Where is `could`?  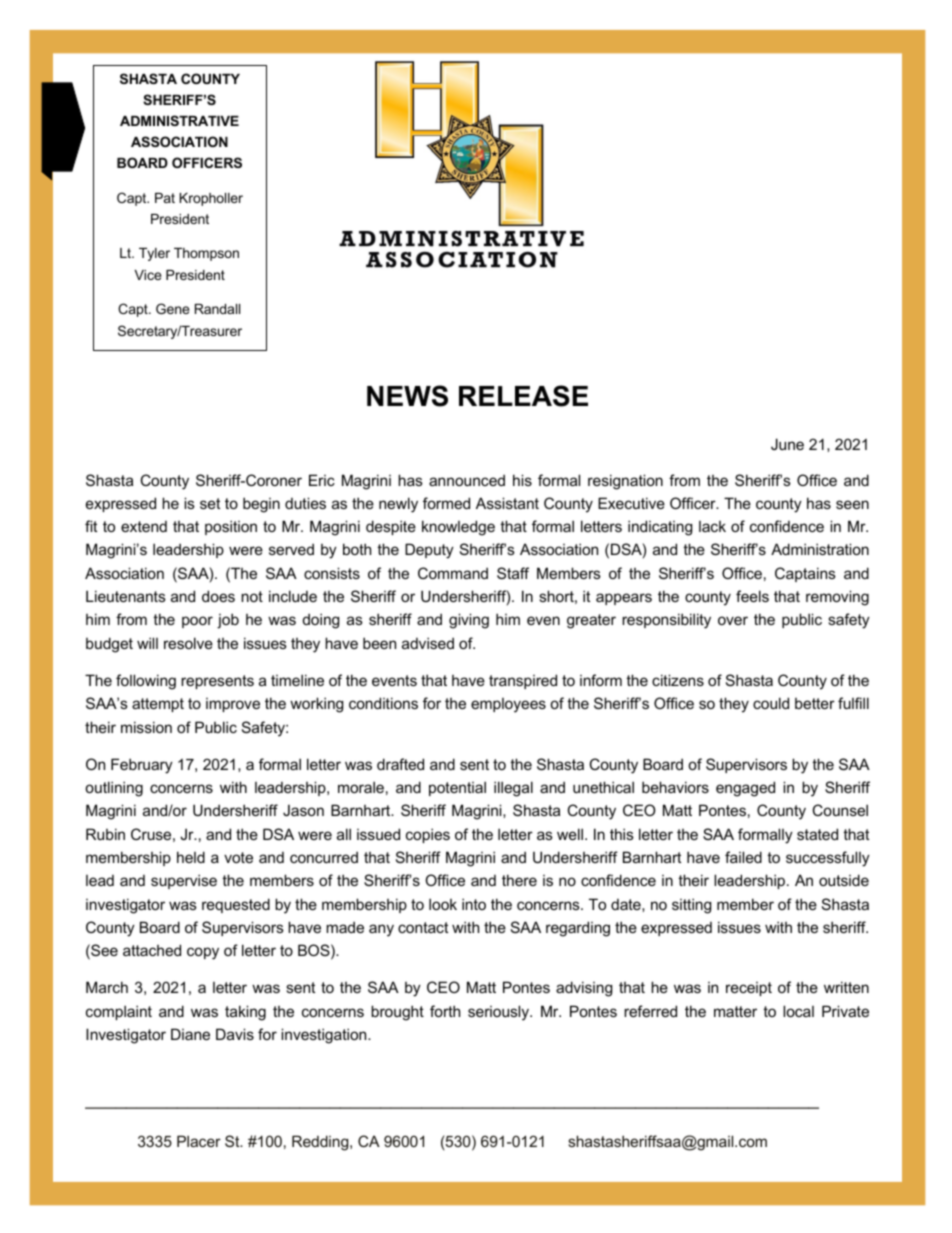
could is located at coordinates (771, 703).
